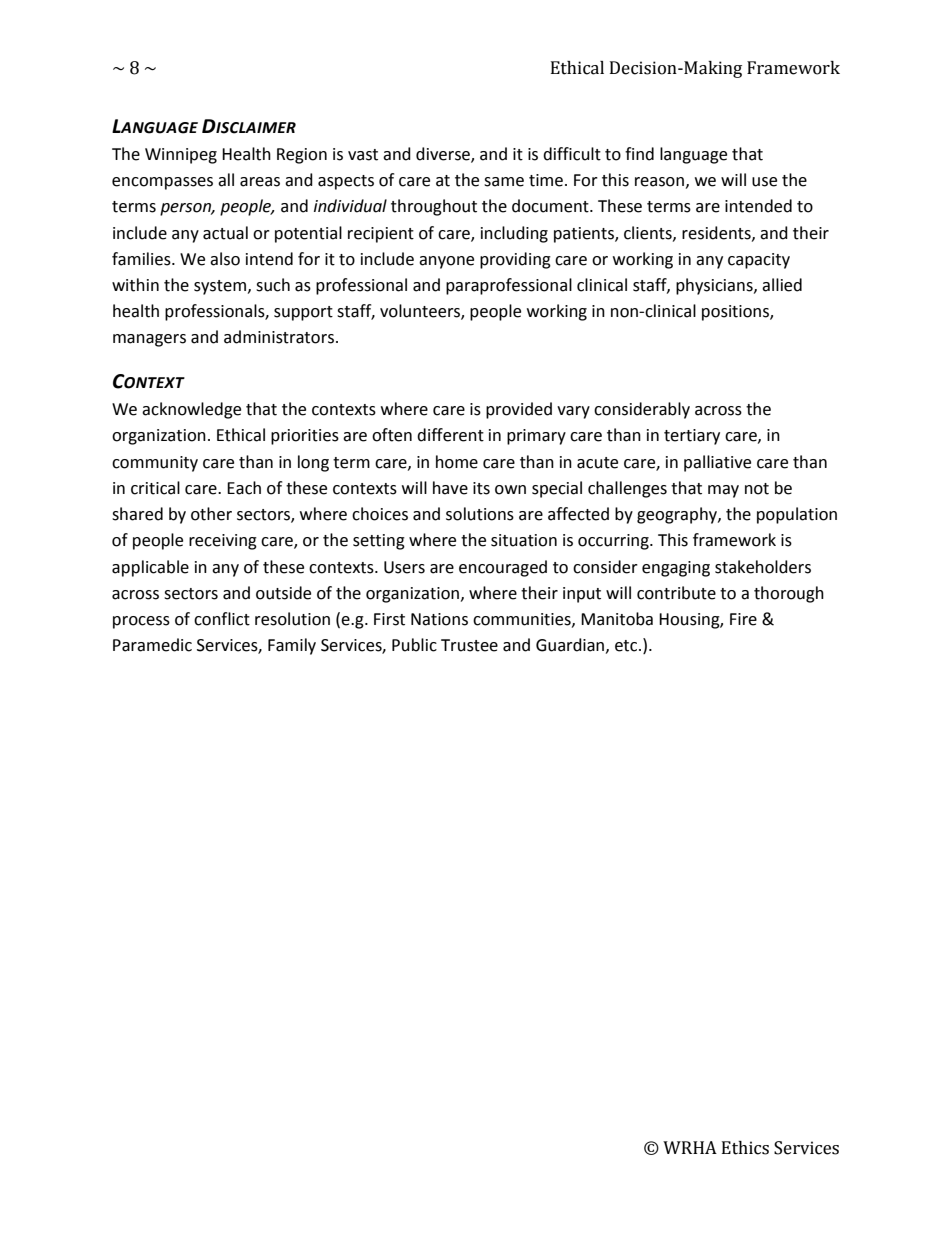  Describe the element at coordinates (244, 488) in the screenshot. I see `Each` at that location.
